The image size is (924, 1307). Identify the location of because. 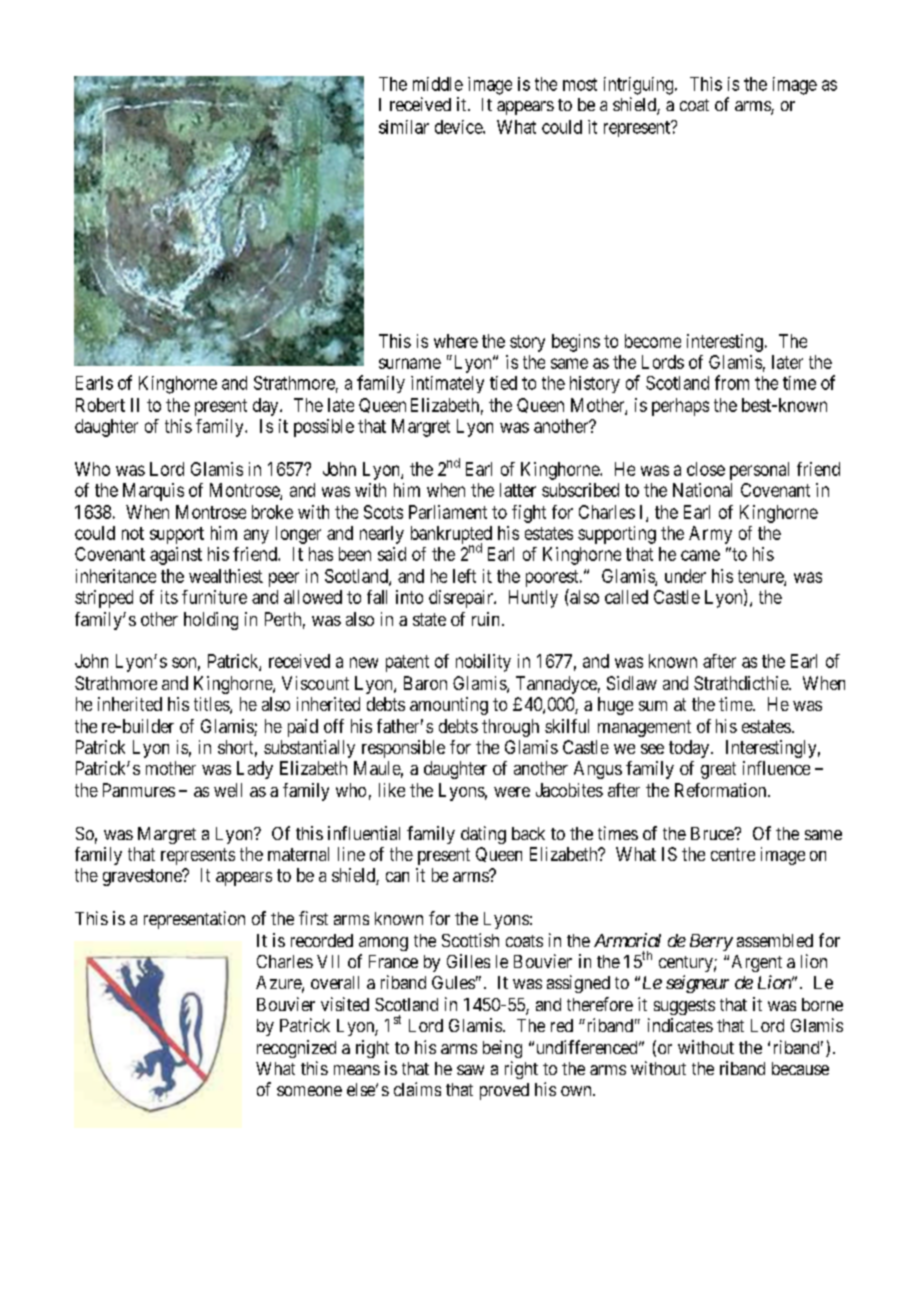
(800, 1068).
